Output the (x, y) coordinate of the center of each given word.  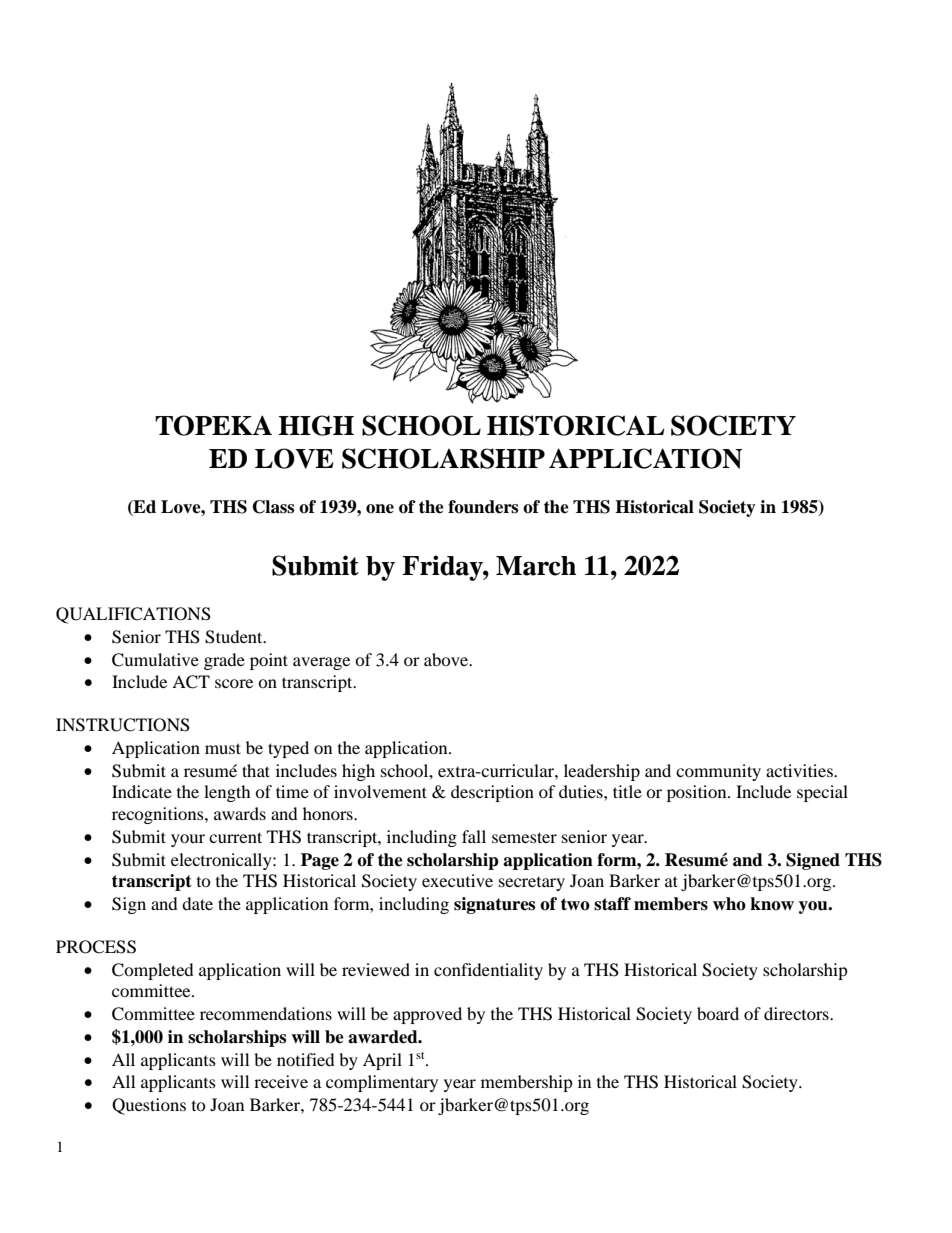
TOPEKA (213, 425)
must (223, 748)
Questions (149, 1106)
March (536, 566)
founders (483, 507)
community (718, 772)
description (492, 793)
